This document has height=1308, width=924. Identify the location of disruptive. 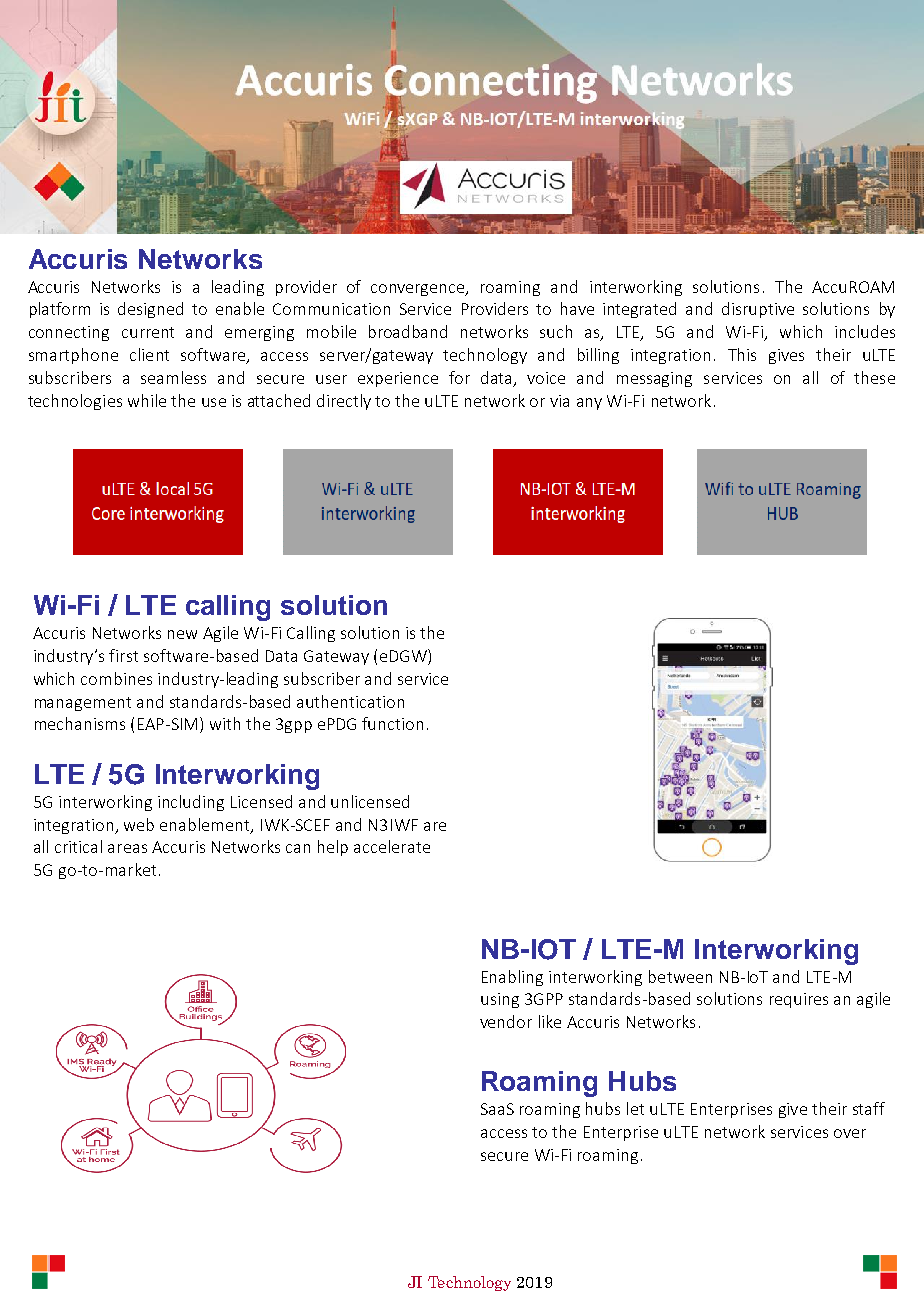
(758, 310).
